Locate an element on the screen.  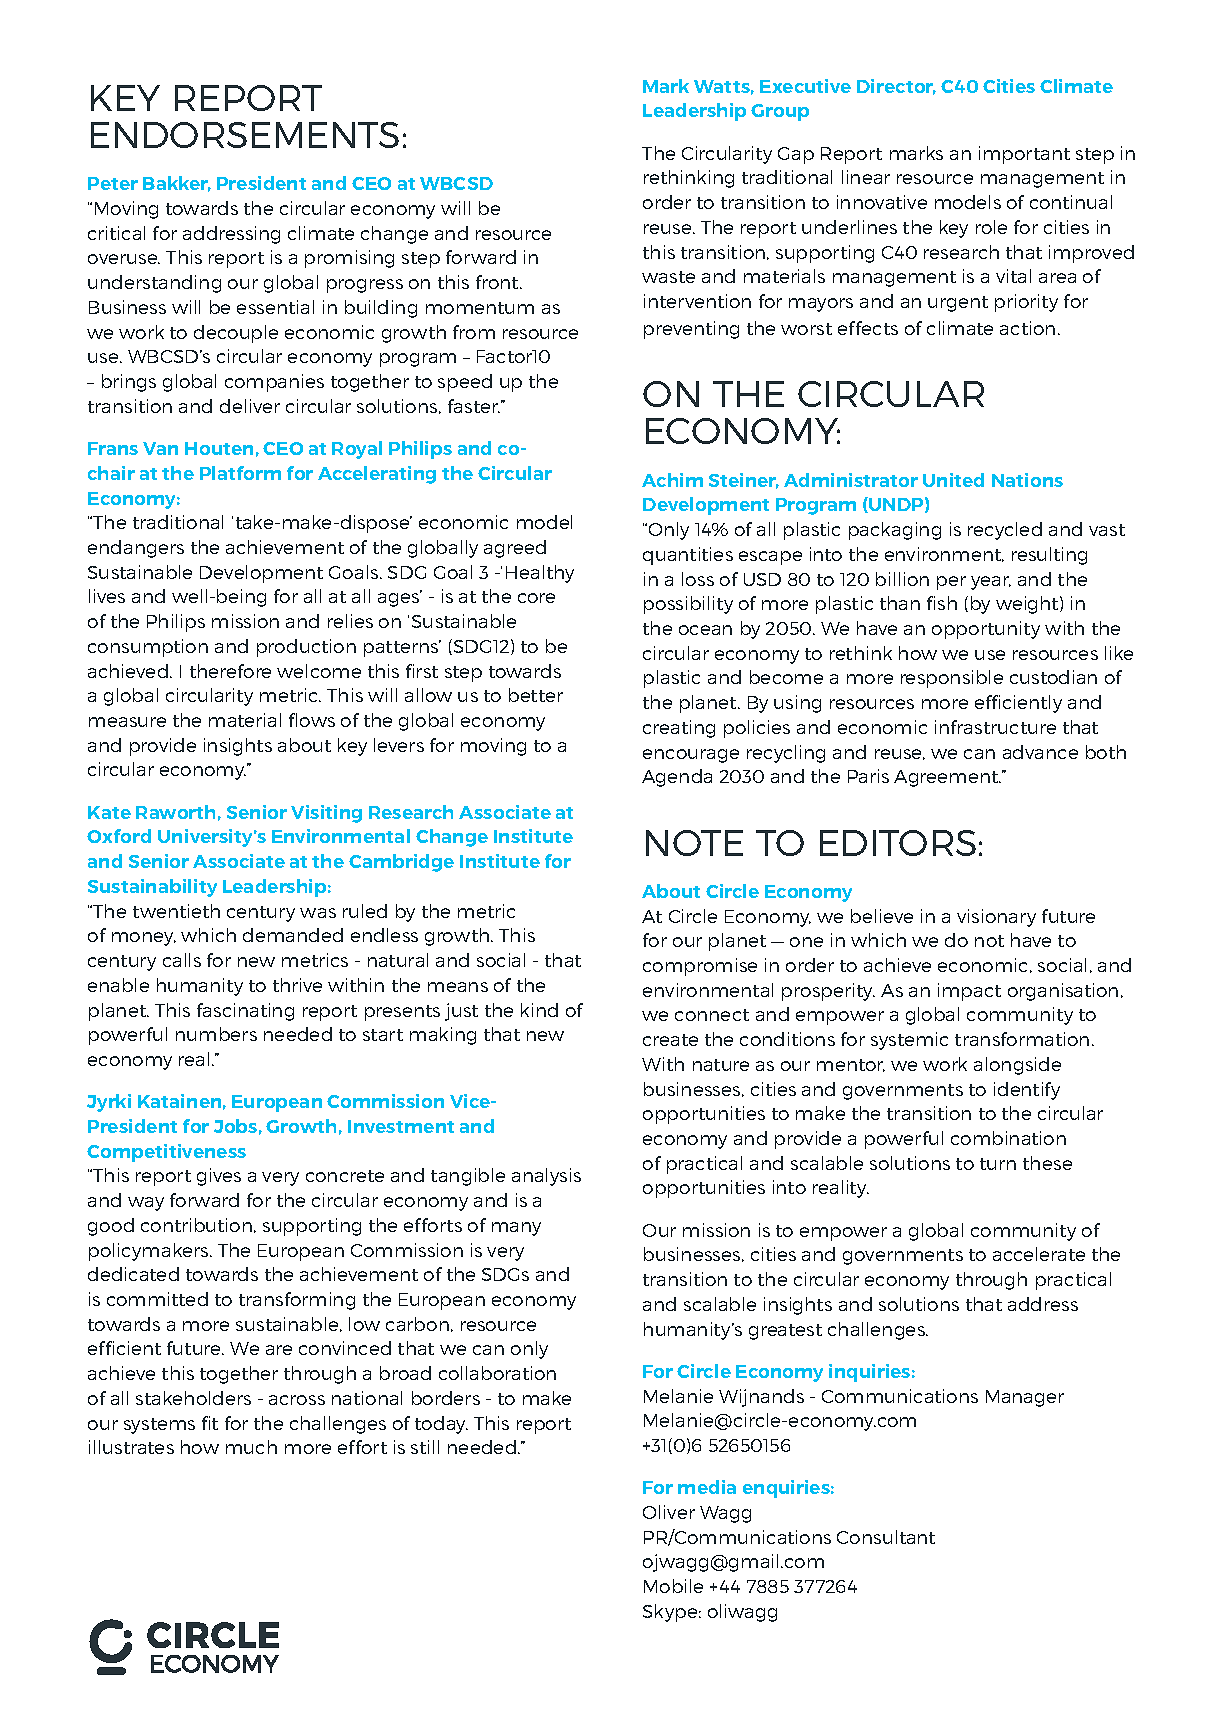
Group is located at coordinates (780, 112).
